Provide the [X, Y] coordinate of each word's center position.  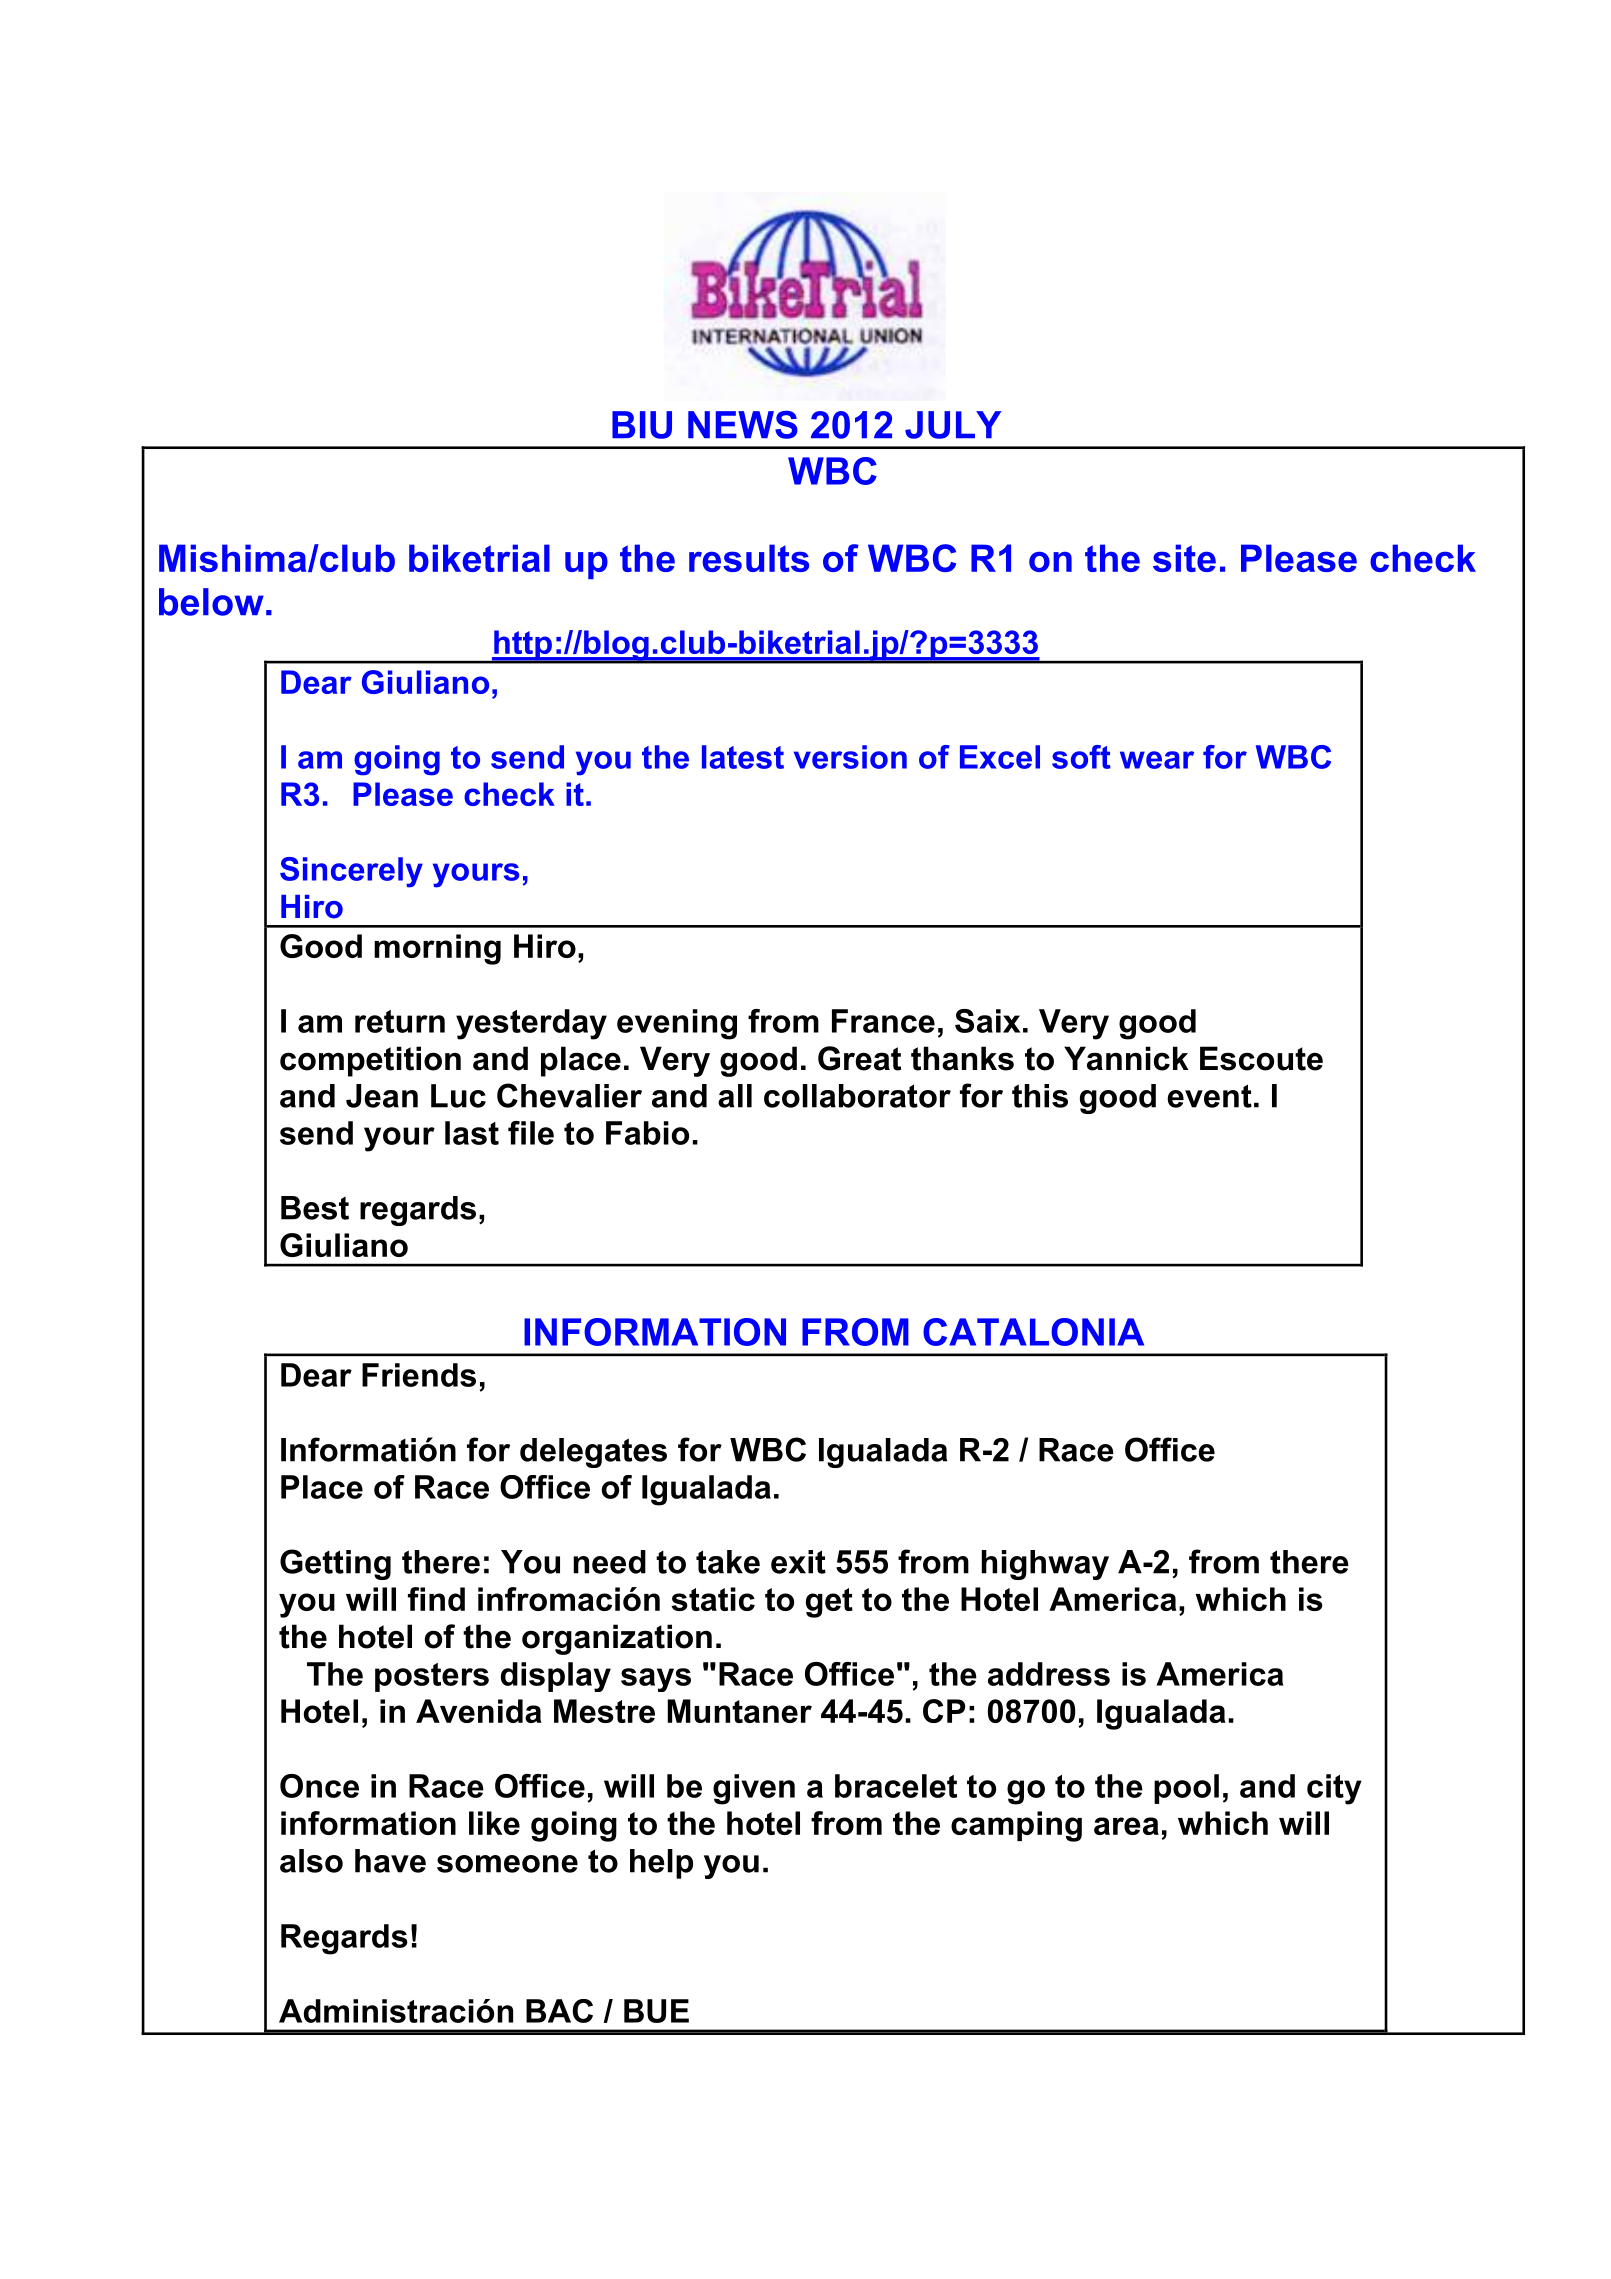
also [311, 1861]
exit [798, 1562]
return [400, 1021]
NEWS [743, 425]
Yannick [1126, 1058]
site [1184, 558]
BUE [656, 2011]
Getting [335, 1564]
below [211, 602]
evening [677, 1024]
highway [1045, 1565]
